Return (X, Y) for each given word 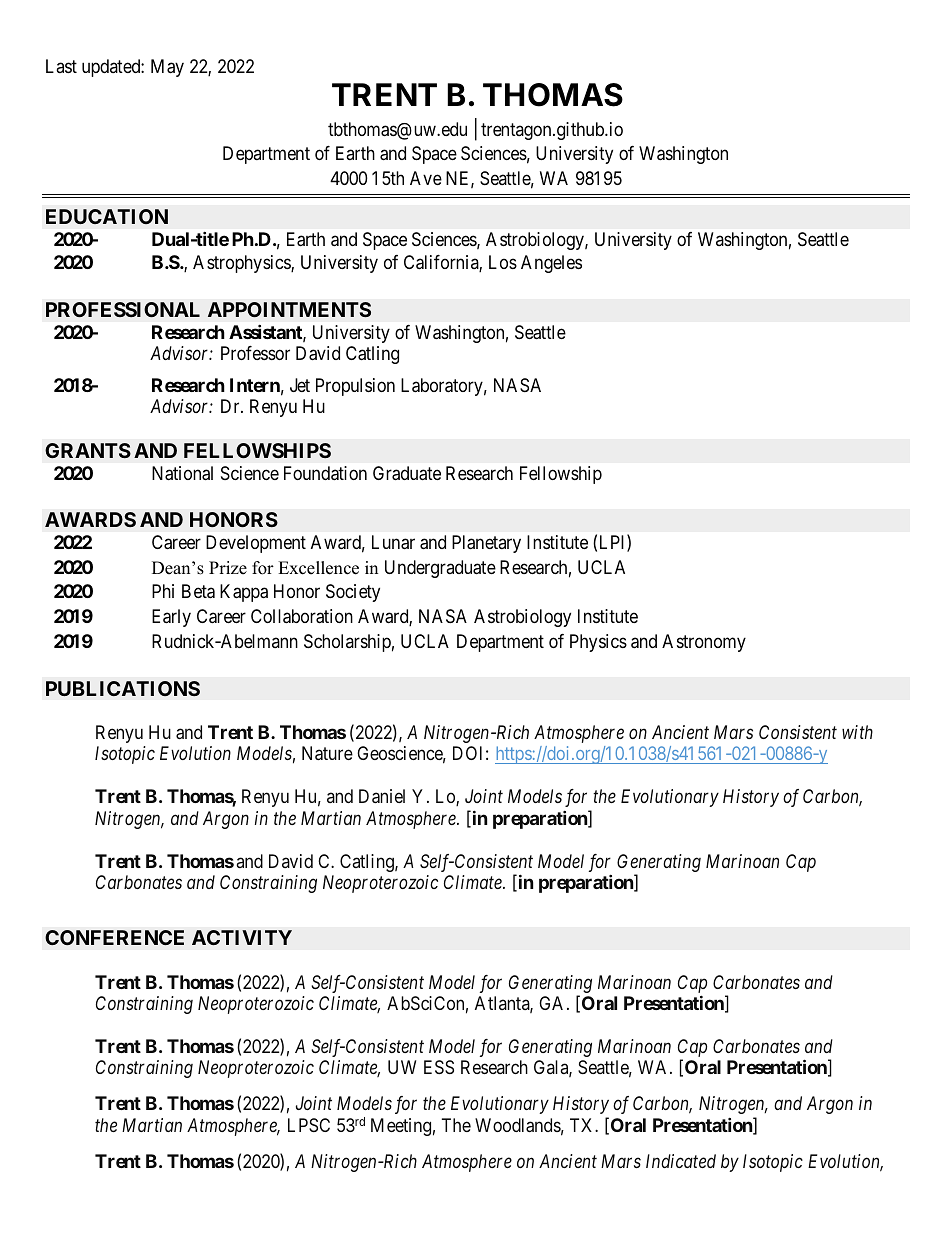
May (167, 68)
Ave (426, 178)
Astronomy (704, 643)
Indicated (681, 1161)
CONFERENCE (114, 937)
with (857, 732)
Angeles (551, 264)
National (182, 473)
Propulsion (355, 387)
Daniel (382, 796)
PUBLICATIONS (123, 688)
